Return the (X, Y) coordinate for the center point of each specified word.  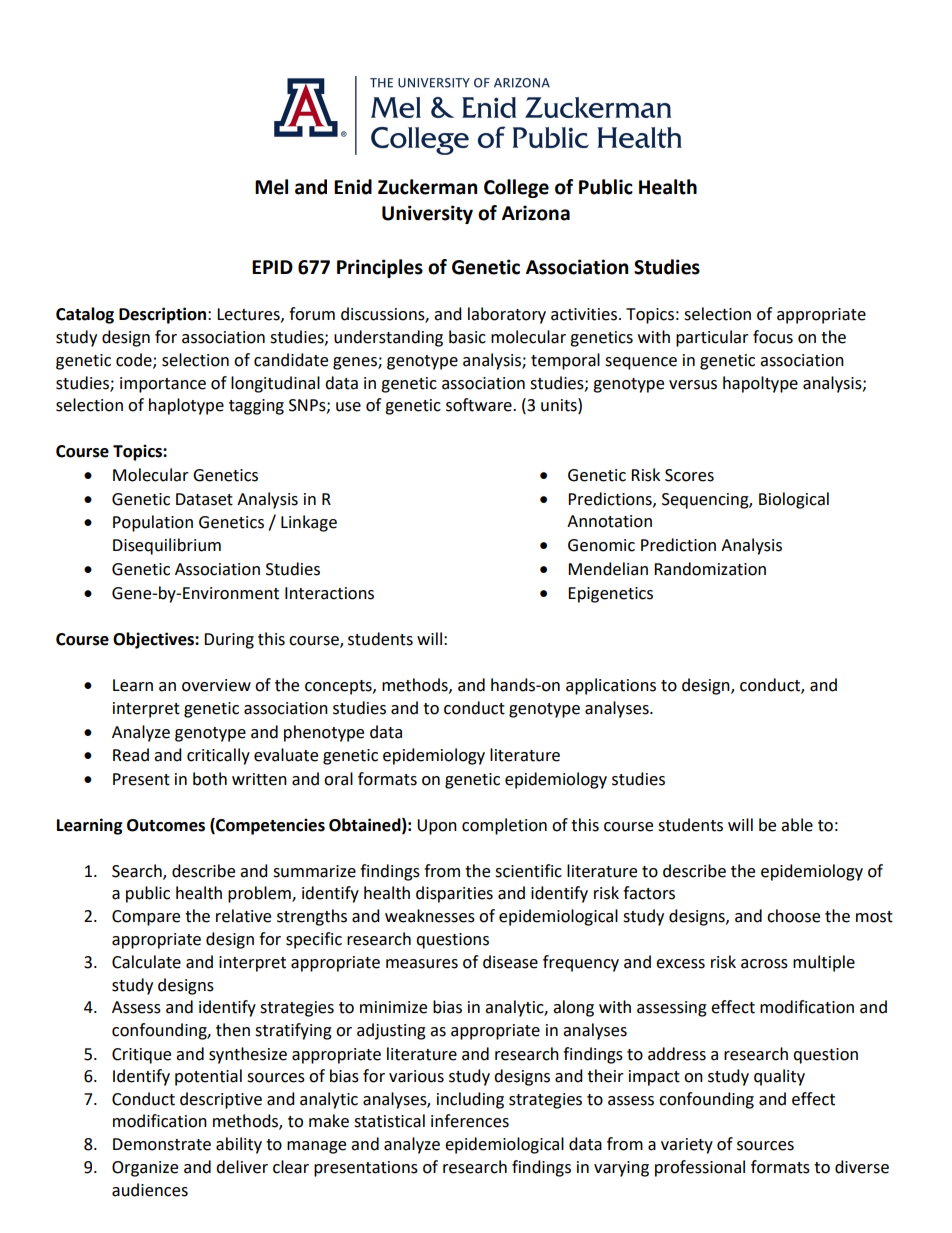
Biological (794, 500)
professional (700, 1168)
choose (793, 916)
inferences (470, 1121)
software (480, 405)
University (427, 214)
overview (216, 685)
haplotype (186, 406)
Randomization (710, 569)
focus (773, 337)
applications (611, 686)
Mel (271, 187)
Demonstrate (162, 1144)
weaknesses (430, 916)
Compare (146, 918)
